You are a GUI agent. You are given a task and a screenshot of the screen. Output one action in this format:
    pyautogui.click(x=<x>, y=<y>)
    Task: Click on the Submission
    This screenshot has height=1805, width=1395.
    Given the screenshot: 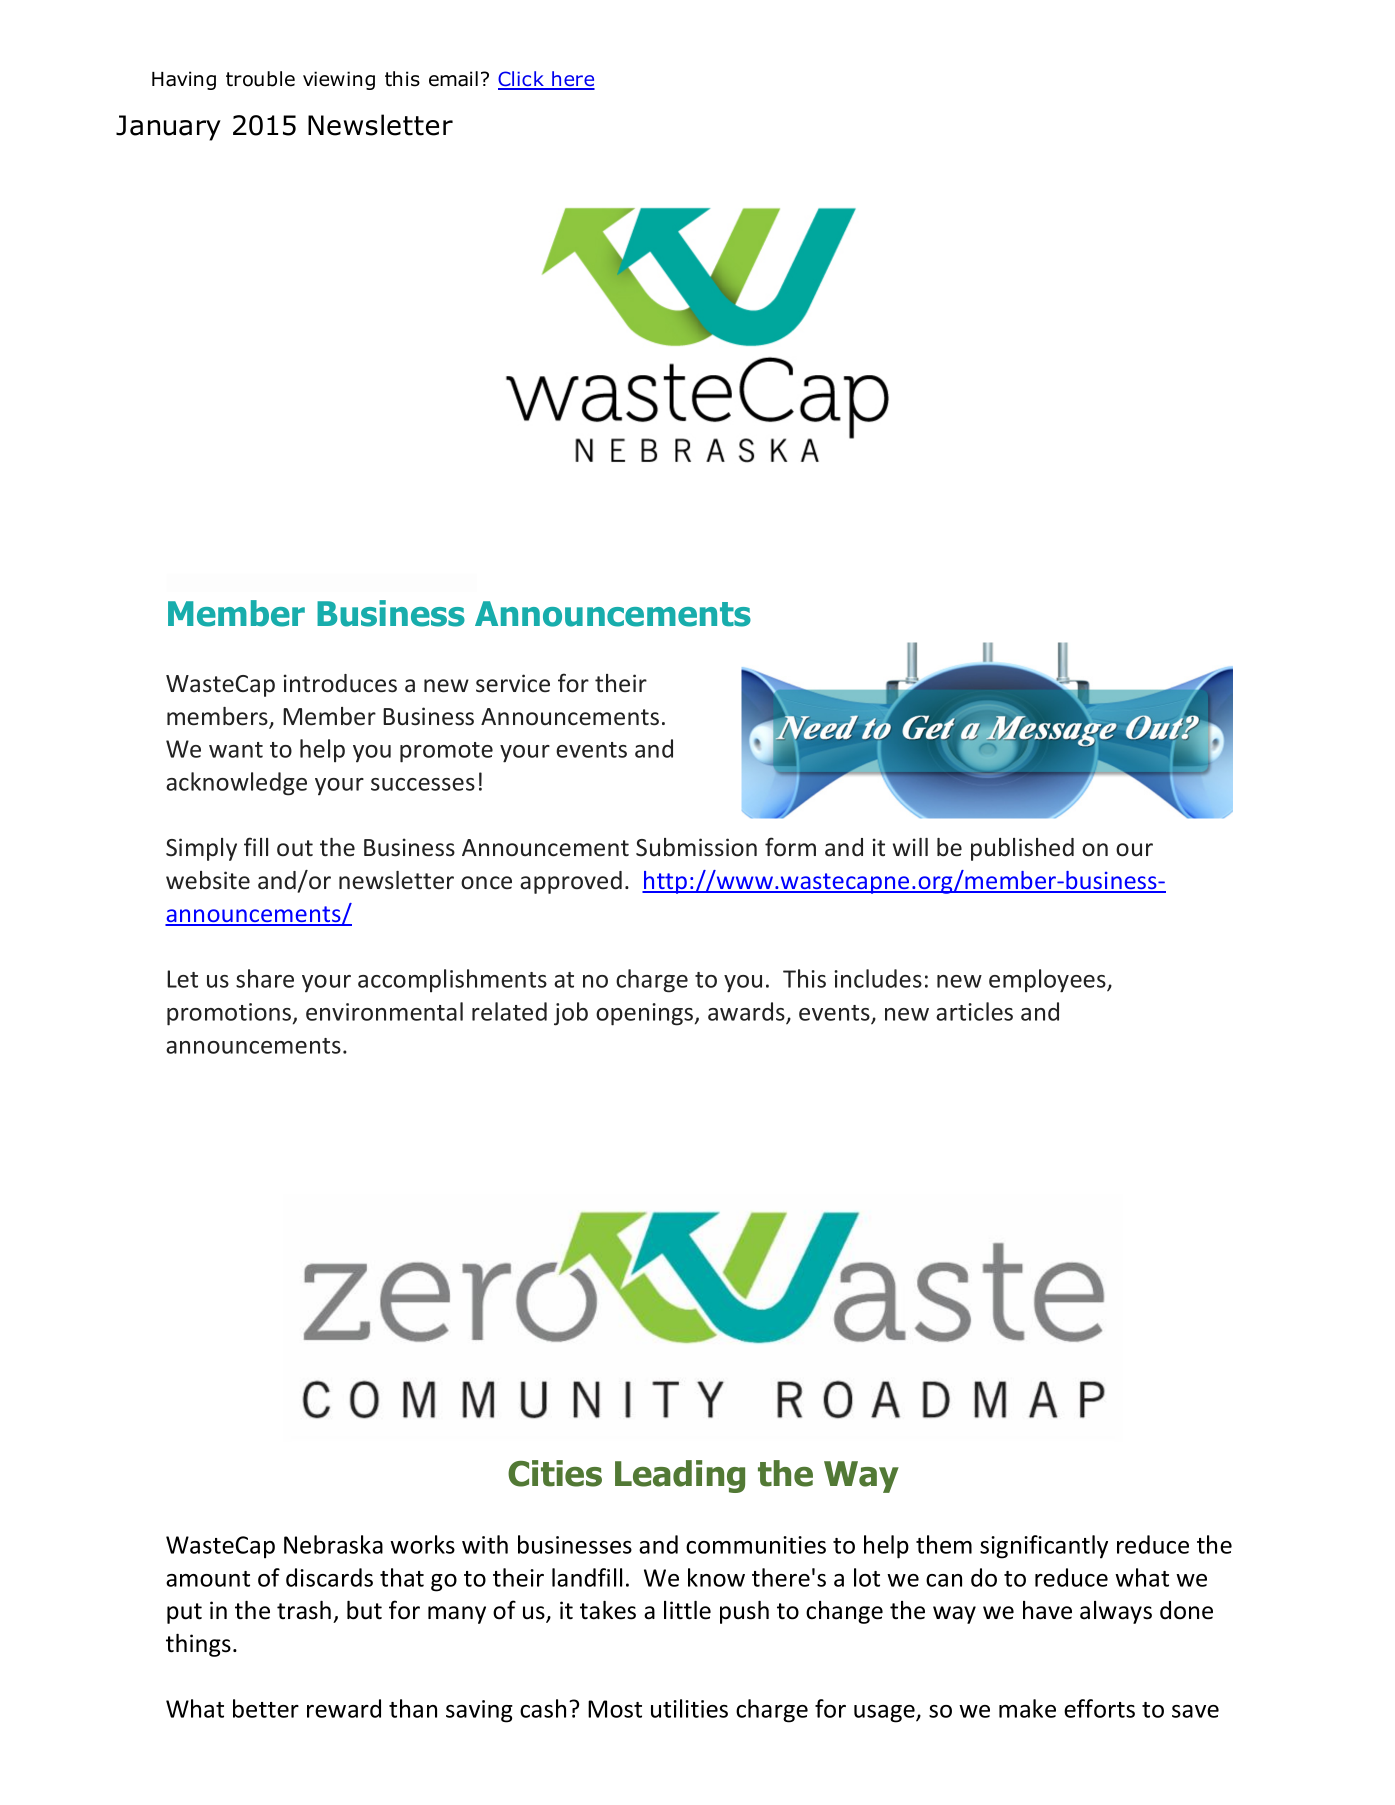 What is the action you would take?
    pyautogui.click(x=696, y=847)
